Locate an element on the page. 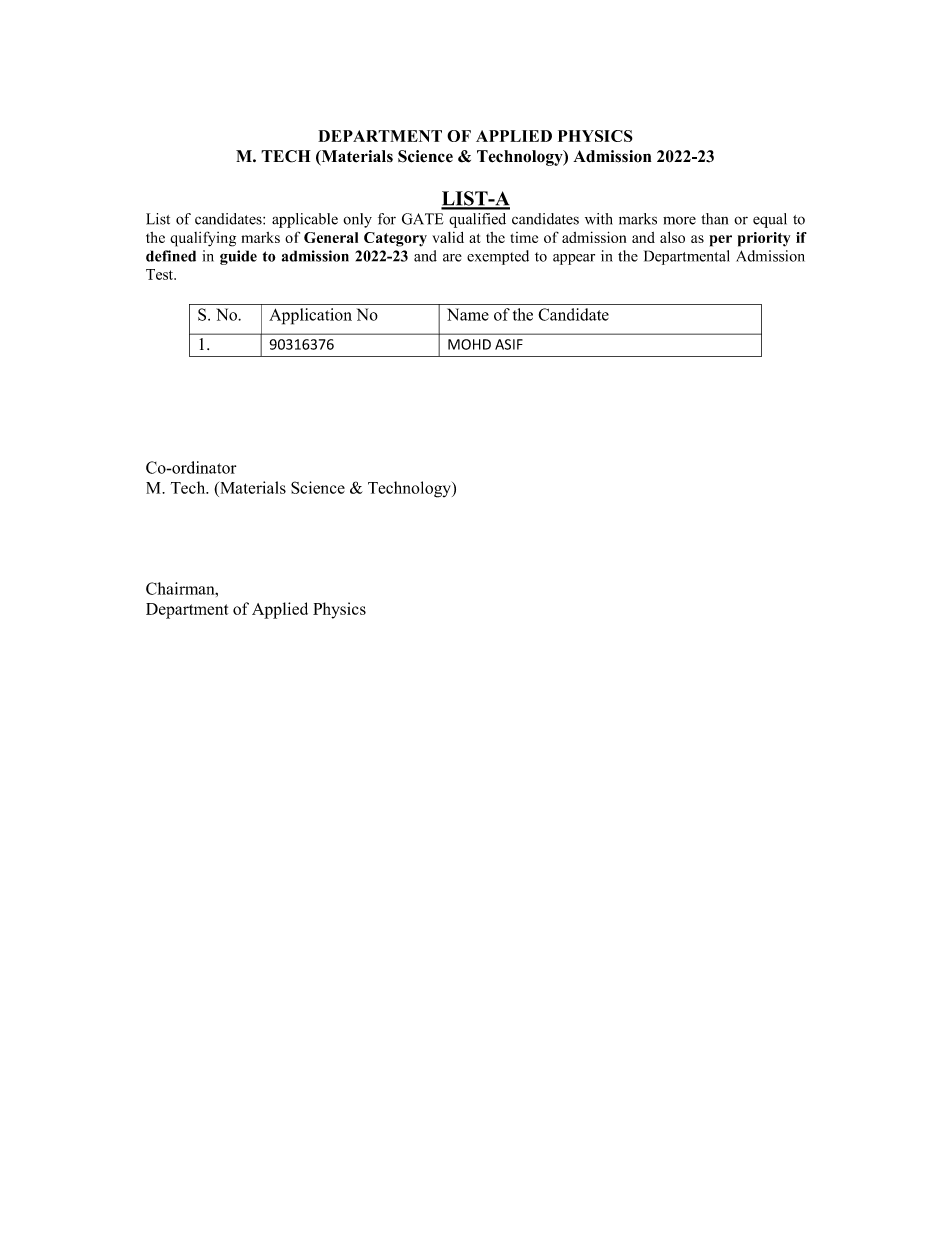 The image size is (952, 1233). Name is located at coordinates (468, 314).
